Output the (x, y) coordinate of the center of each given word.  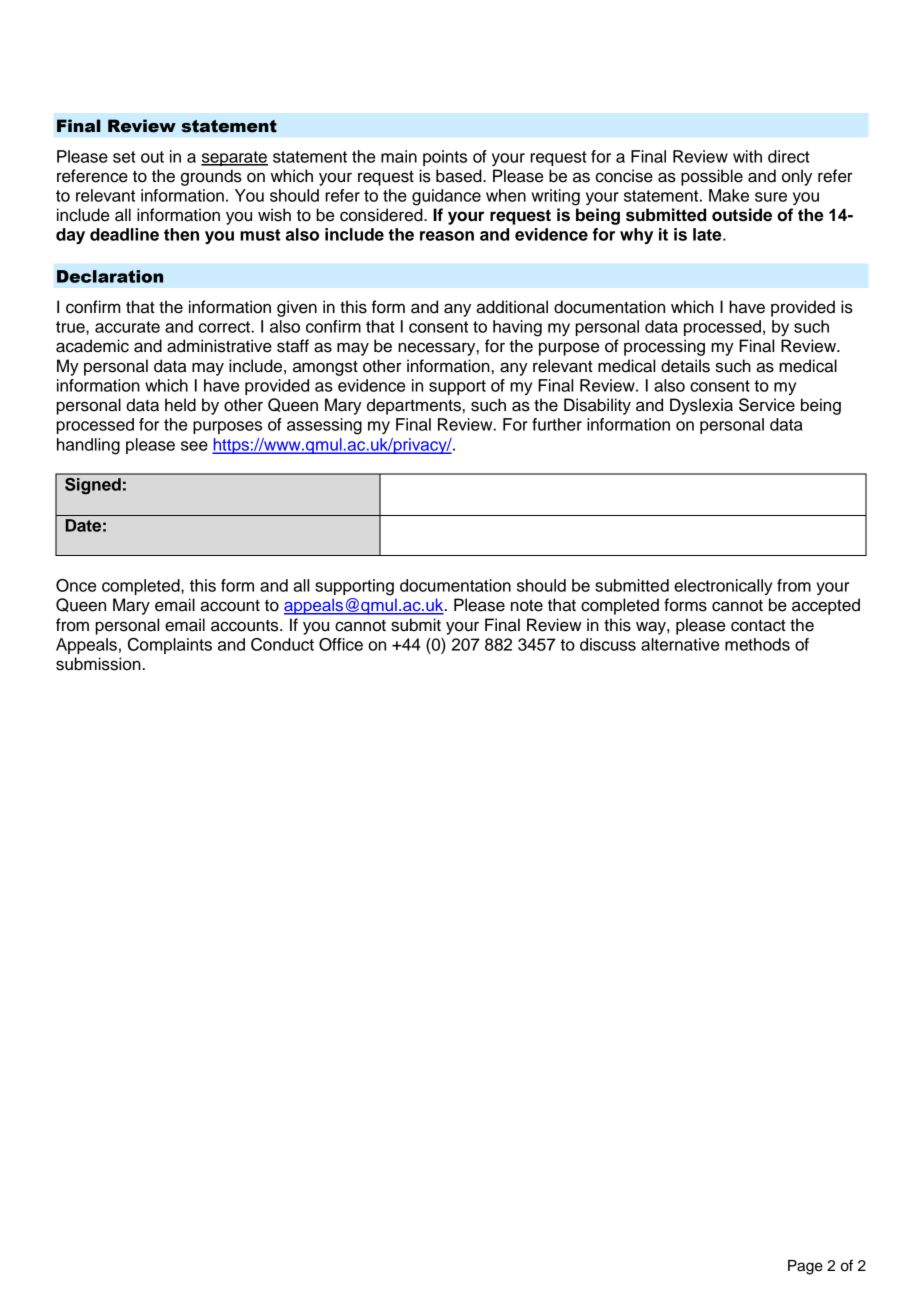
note (527, 605)
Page (805, 1267)
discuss (608, 644)
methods (757, 644)
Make (729, 195)
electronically (723, 587)
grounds (211, 177)
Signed (93, 486)
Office (341, 644)
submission (99, 664)
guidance (446, 197)
